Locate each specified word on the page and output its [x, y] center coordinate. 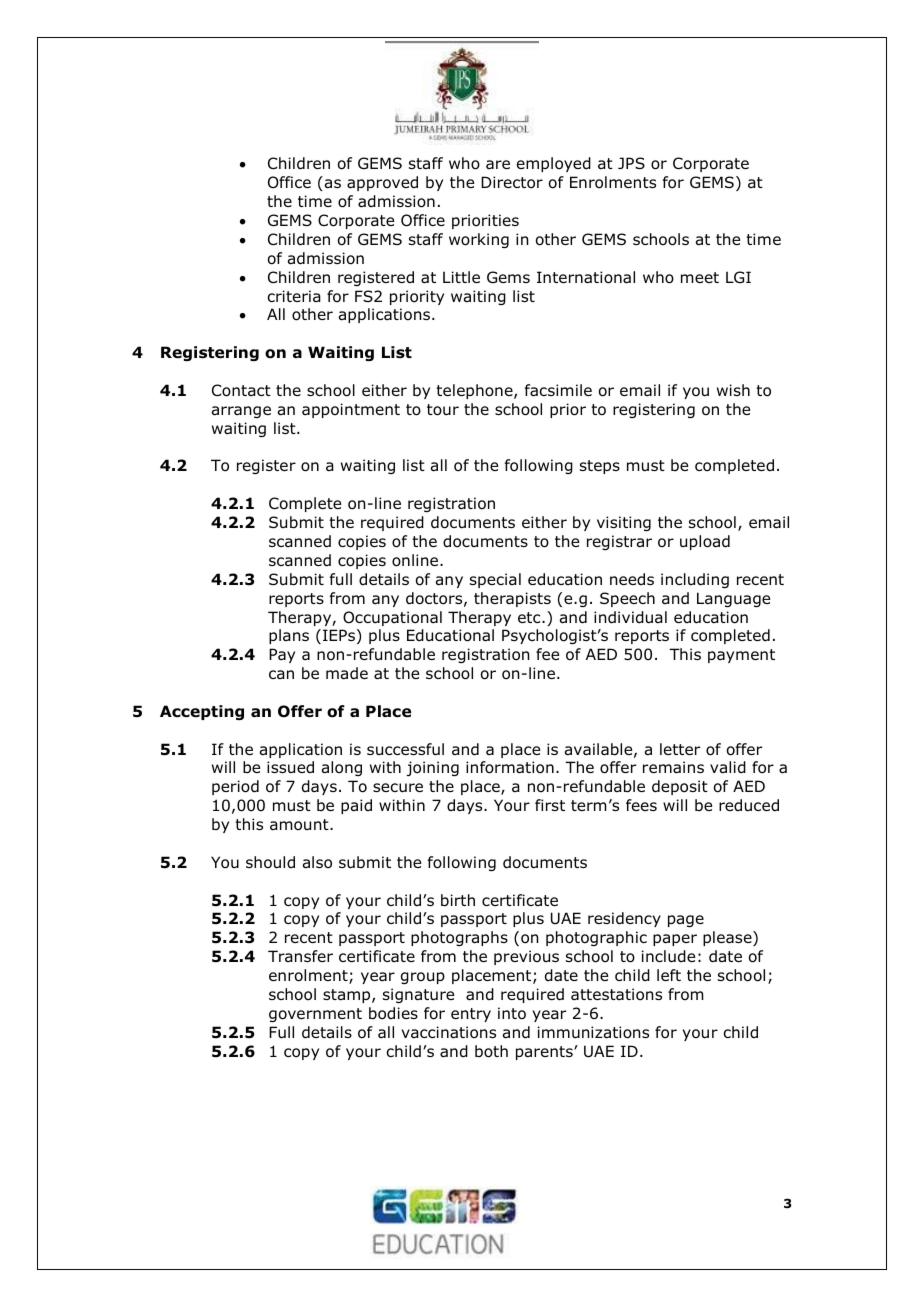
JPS [631, 163]
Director [512, 182]
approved [382, 183]
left [669, 975]
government [315, 1015]
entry [471, 1015]
